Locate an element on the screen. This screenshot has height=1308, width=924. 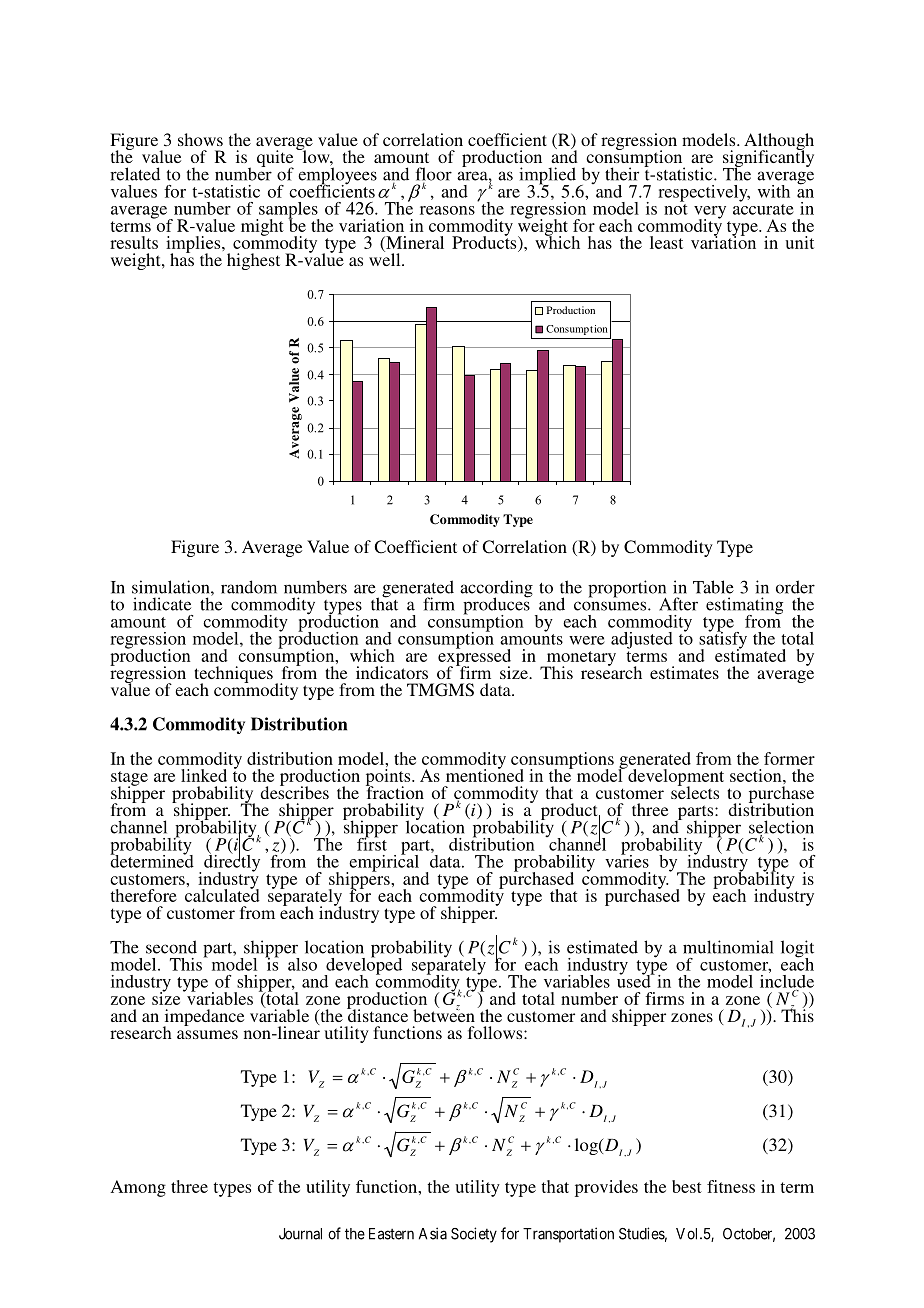
estimates is located at coordinates (684, 672).
